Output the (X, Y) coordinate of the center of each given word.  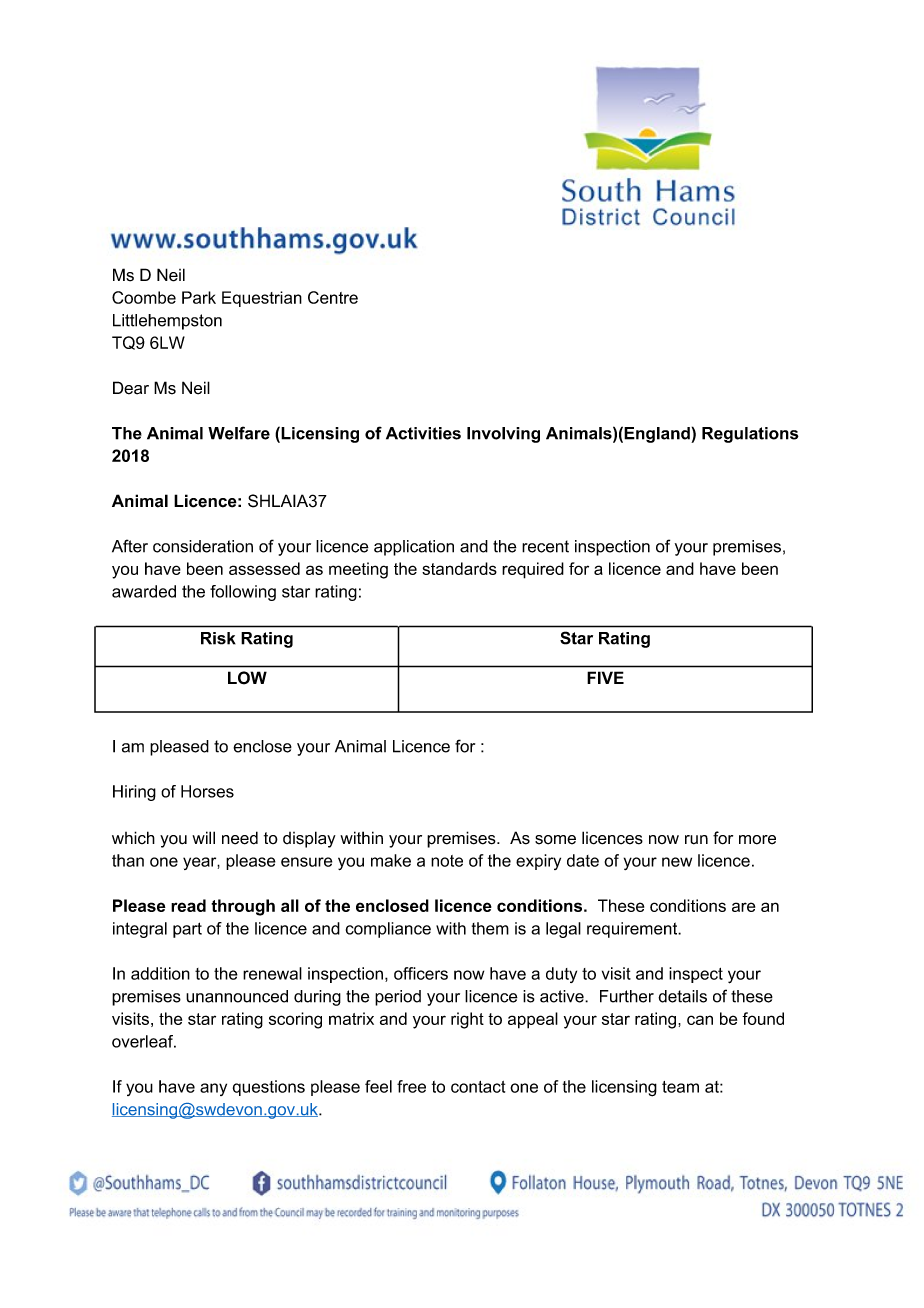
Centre (333, 297)
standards (459, 568)
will (203, 837)
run (696, 840)
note (447, 861)
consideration (203, 546)
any (213, 1089)
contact (478, 1087)
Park (199, 297)
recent (545, 546)
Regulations (750, 435)
